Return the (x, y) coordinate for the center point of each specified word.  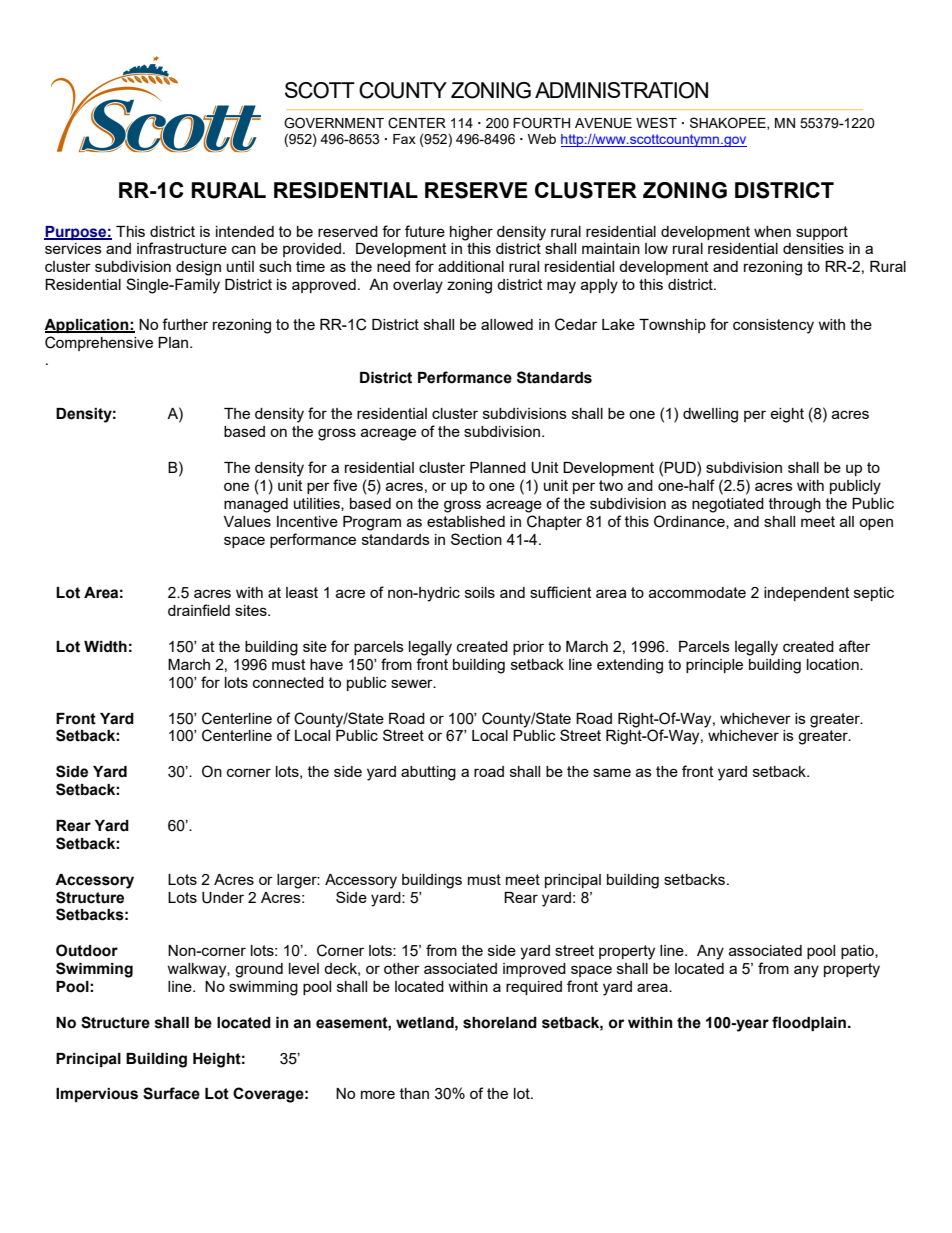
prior (528, 648)
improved (534, 970)
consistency (773, 326)
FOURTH (541, 123)
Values (247, 521)
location (834, 664)
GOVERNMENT (334, 123)
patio (858, 952)
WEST (656, 122)
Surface (171, 1093)
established (466, 521)
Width (105, 647)
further (185, 324)
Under (223, 898)
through (795, 505)
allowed (507, 324)
